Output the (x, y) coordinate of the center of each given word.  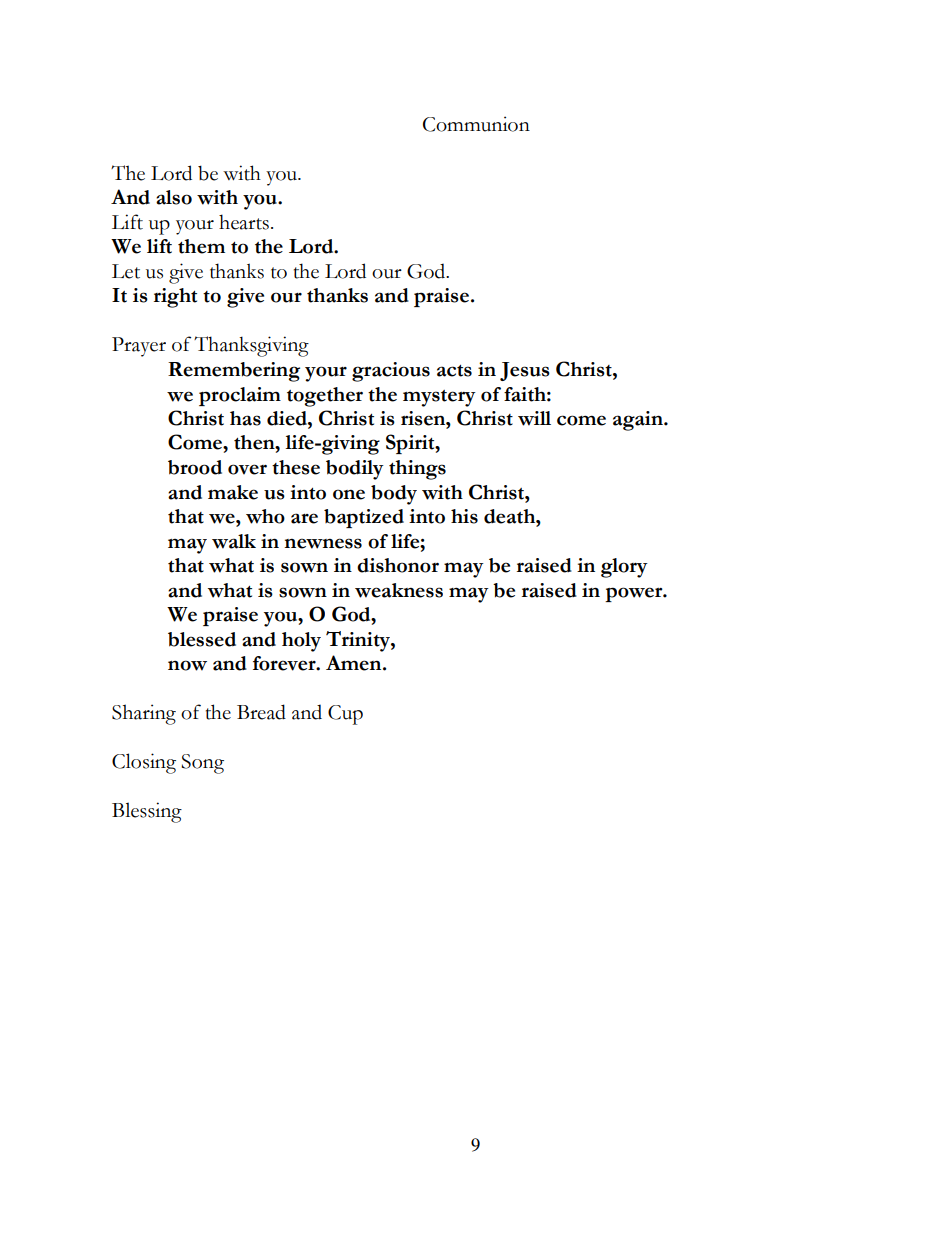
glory (624, 568)
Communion (476, 124)
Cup (345, 715)
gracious (391, 372)
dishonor (398, 565)
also (174, 197)
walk (234, 541)
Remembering (234, 372)
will (534, 418)
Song (202, 764)
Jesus (525, 371)
